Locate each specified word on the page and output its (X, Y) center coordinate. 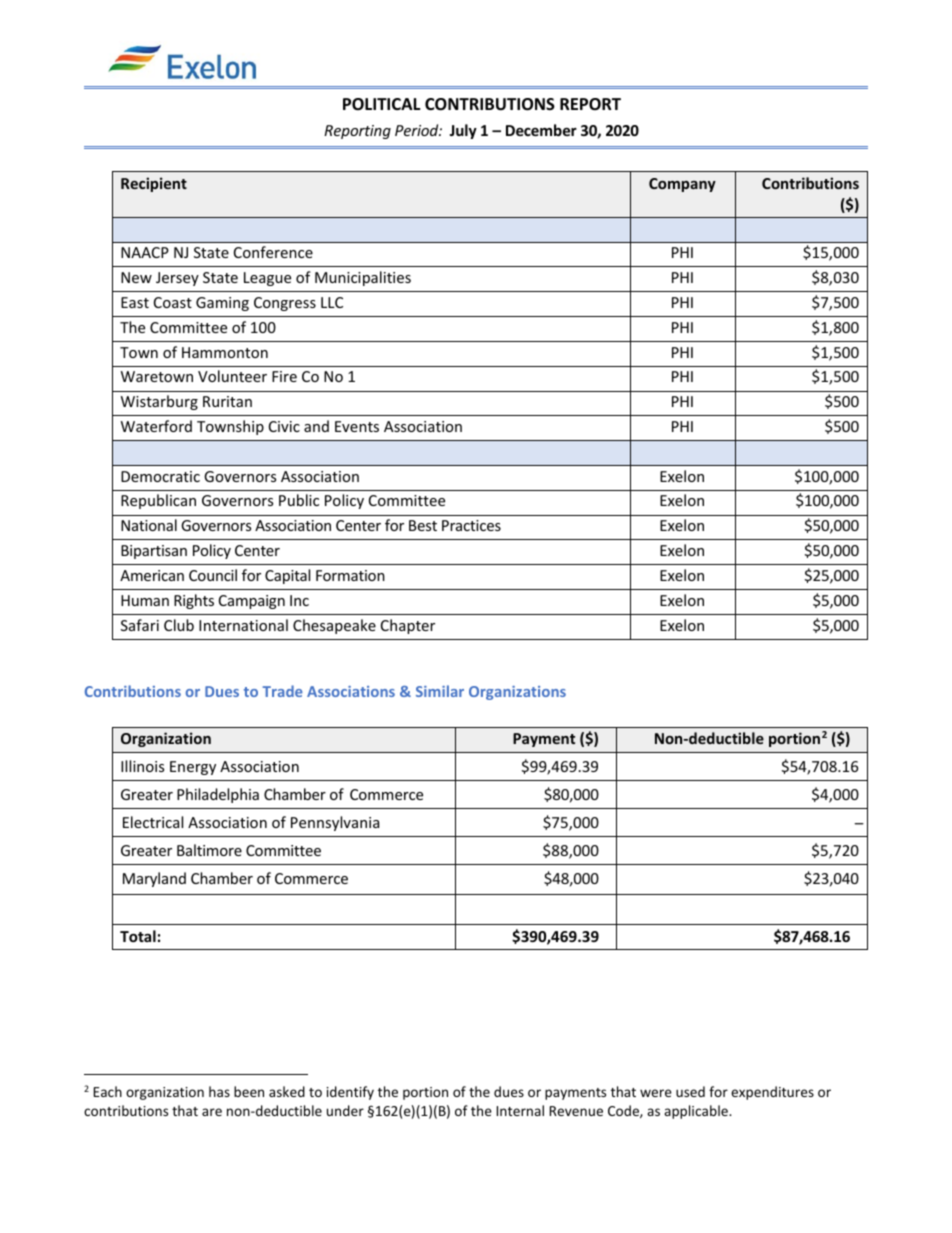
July (463, 131)
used (690, 1091)
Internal (520, 1110)
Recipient (154, 184)
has (219, 1091)
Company (682, 185)
